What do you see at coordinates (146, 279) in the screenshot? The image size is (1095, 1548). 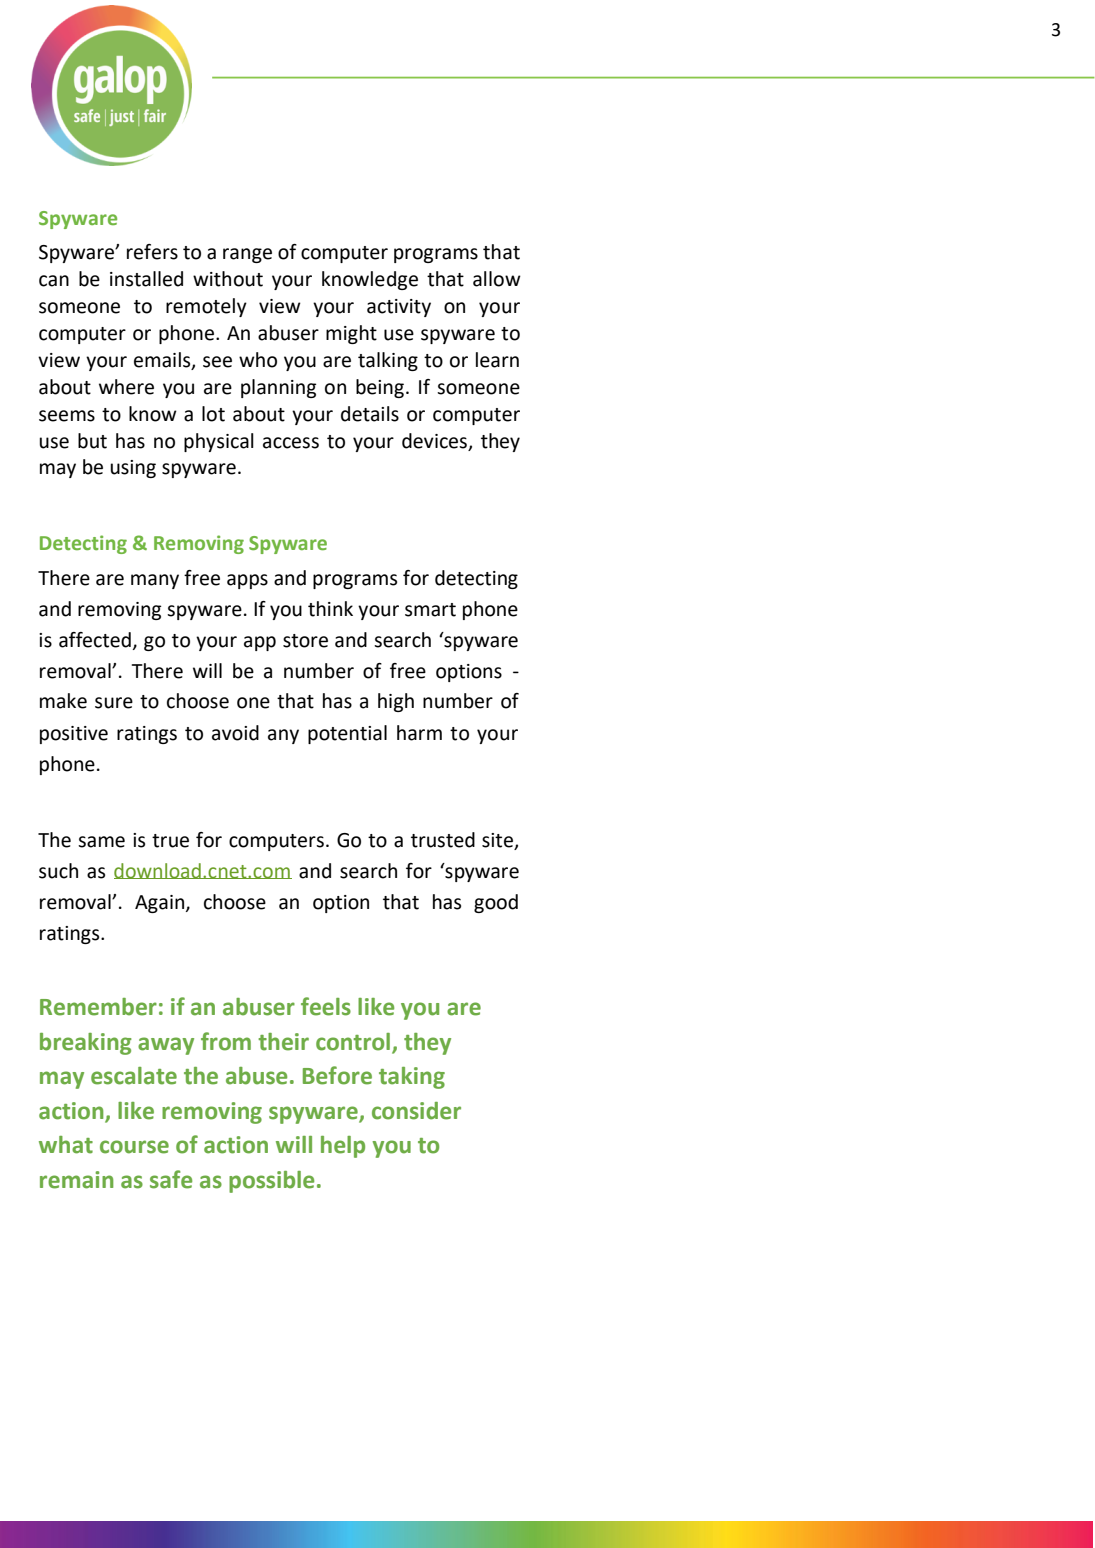 I see `installed` at bounding box center [146, 279].
